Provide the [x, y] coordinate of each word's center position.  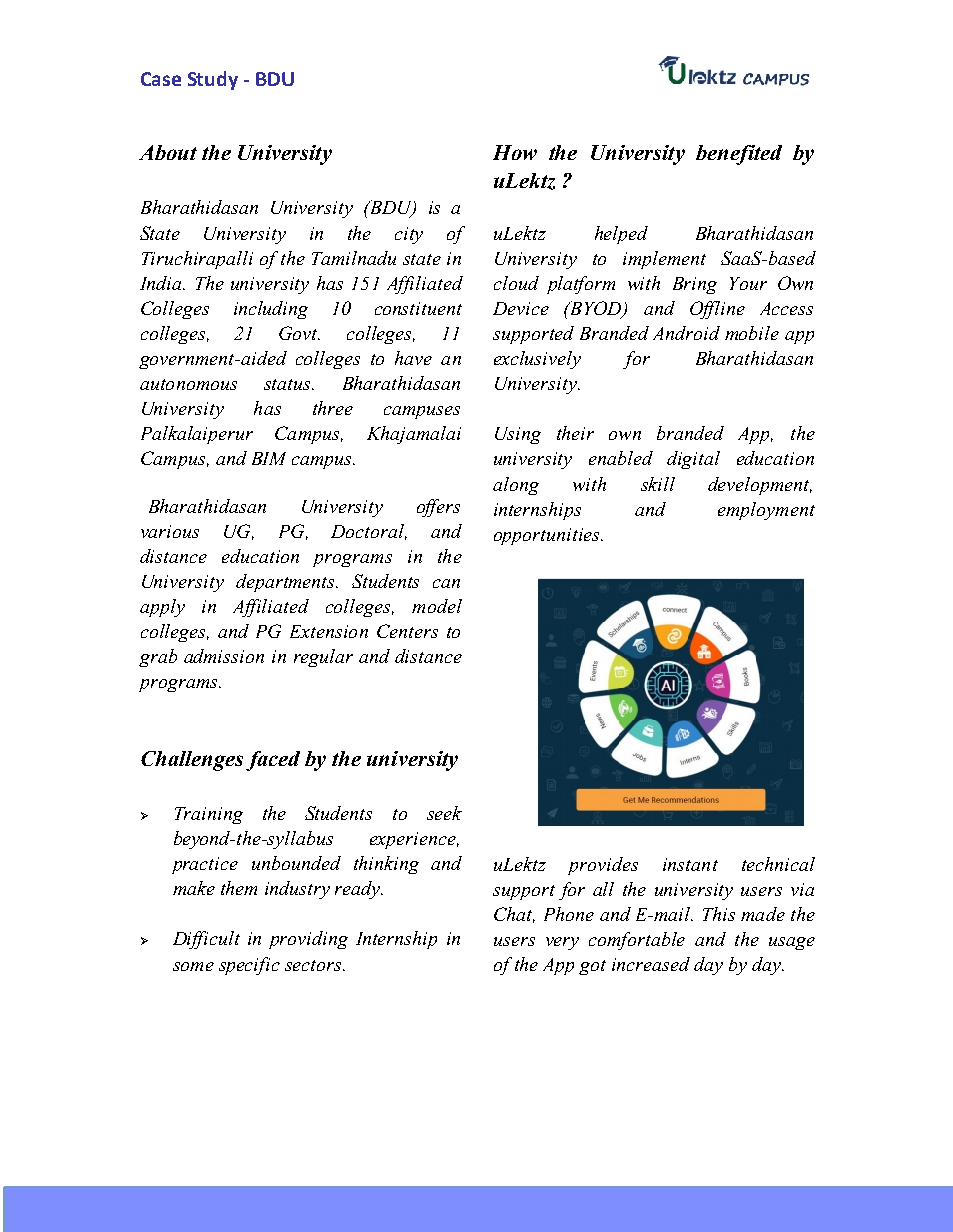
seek [444, 813]
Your [748, 283]
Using [518, 435]
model [437, 606]
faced [273, 761]
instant [690, 864]
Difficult [206, 940]
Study [213, 80]
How [515, 152]
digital [693, 460]
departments [286, 583]
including [271, 310]
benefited [739, 155]
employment [766, 511]
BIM [269, 458]
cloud [516, 283]
